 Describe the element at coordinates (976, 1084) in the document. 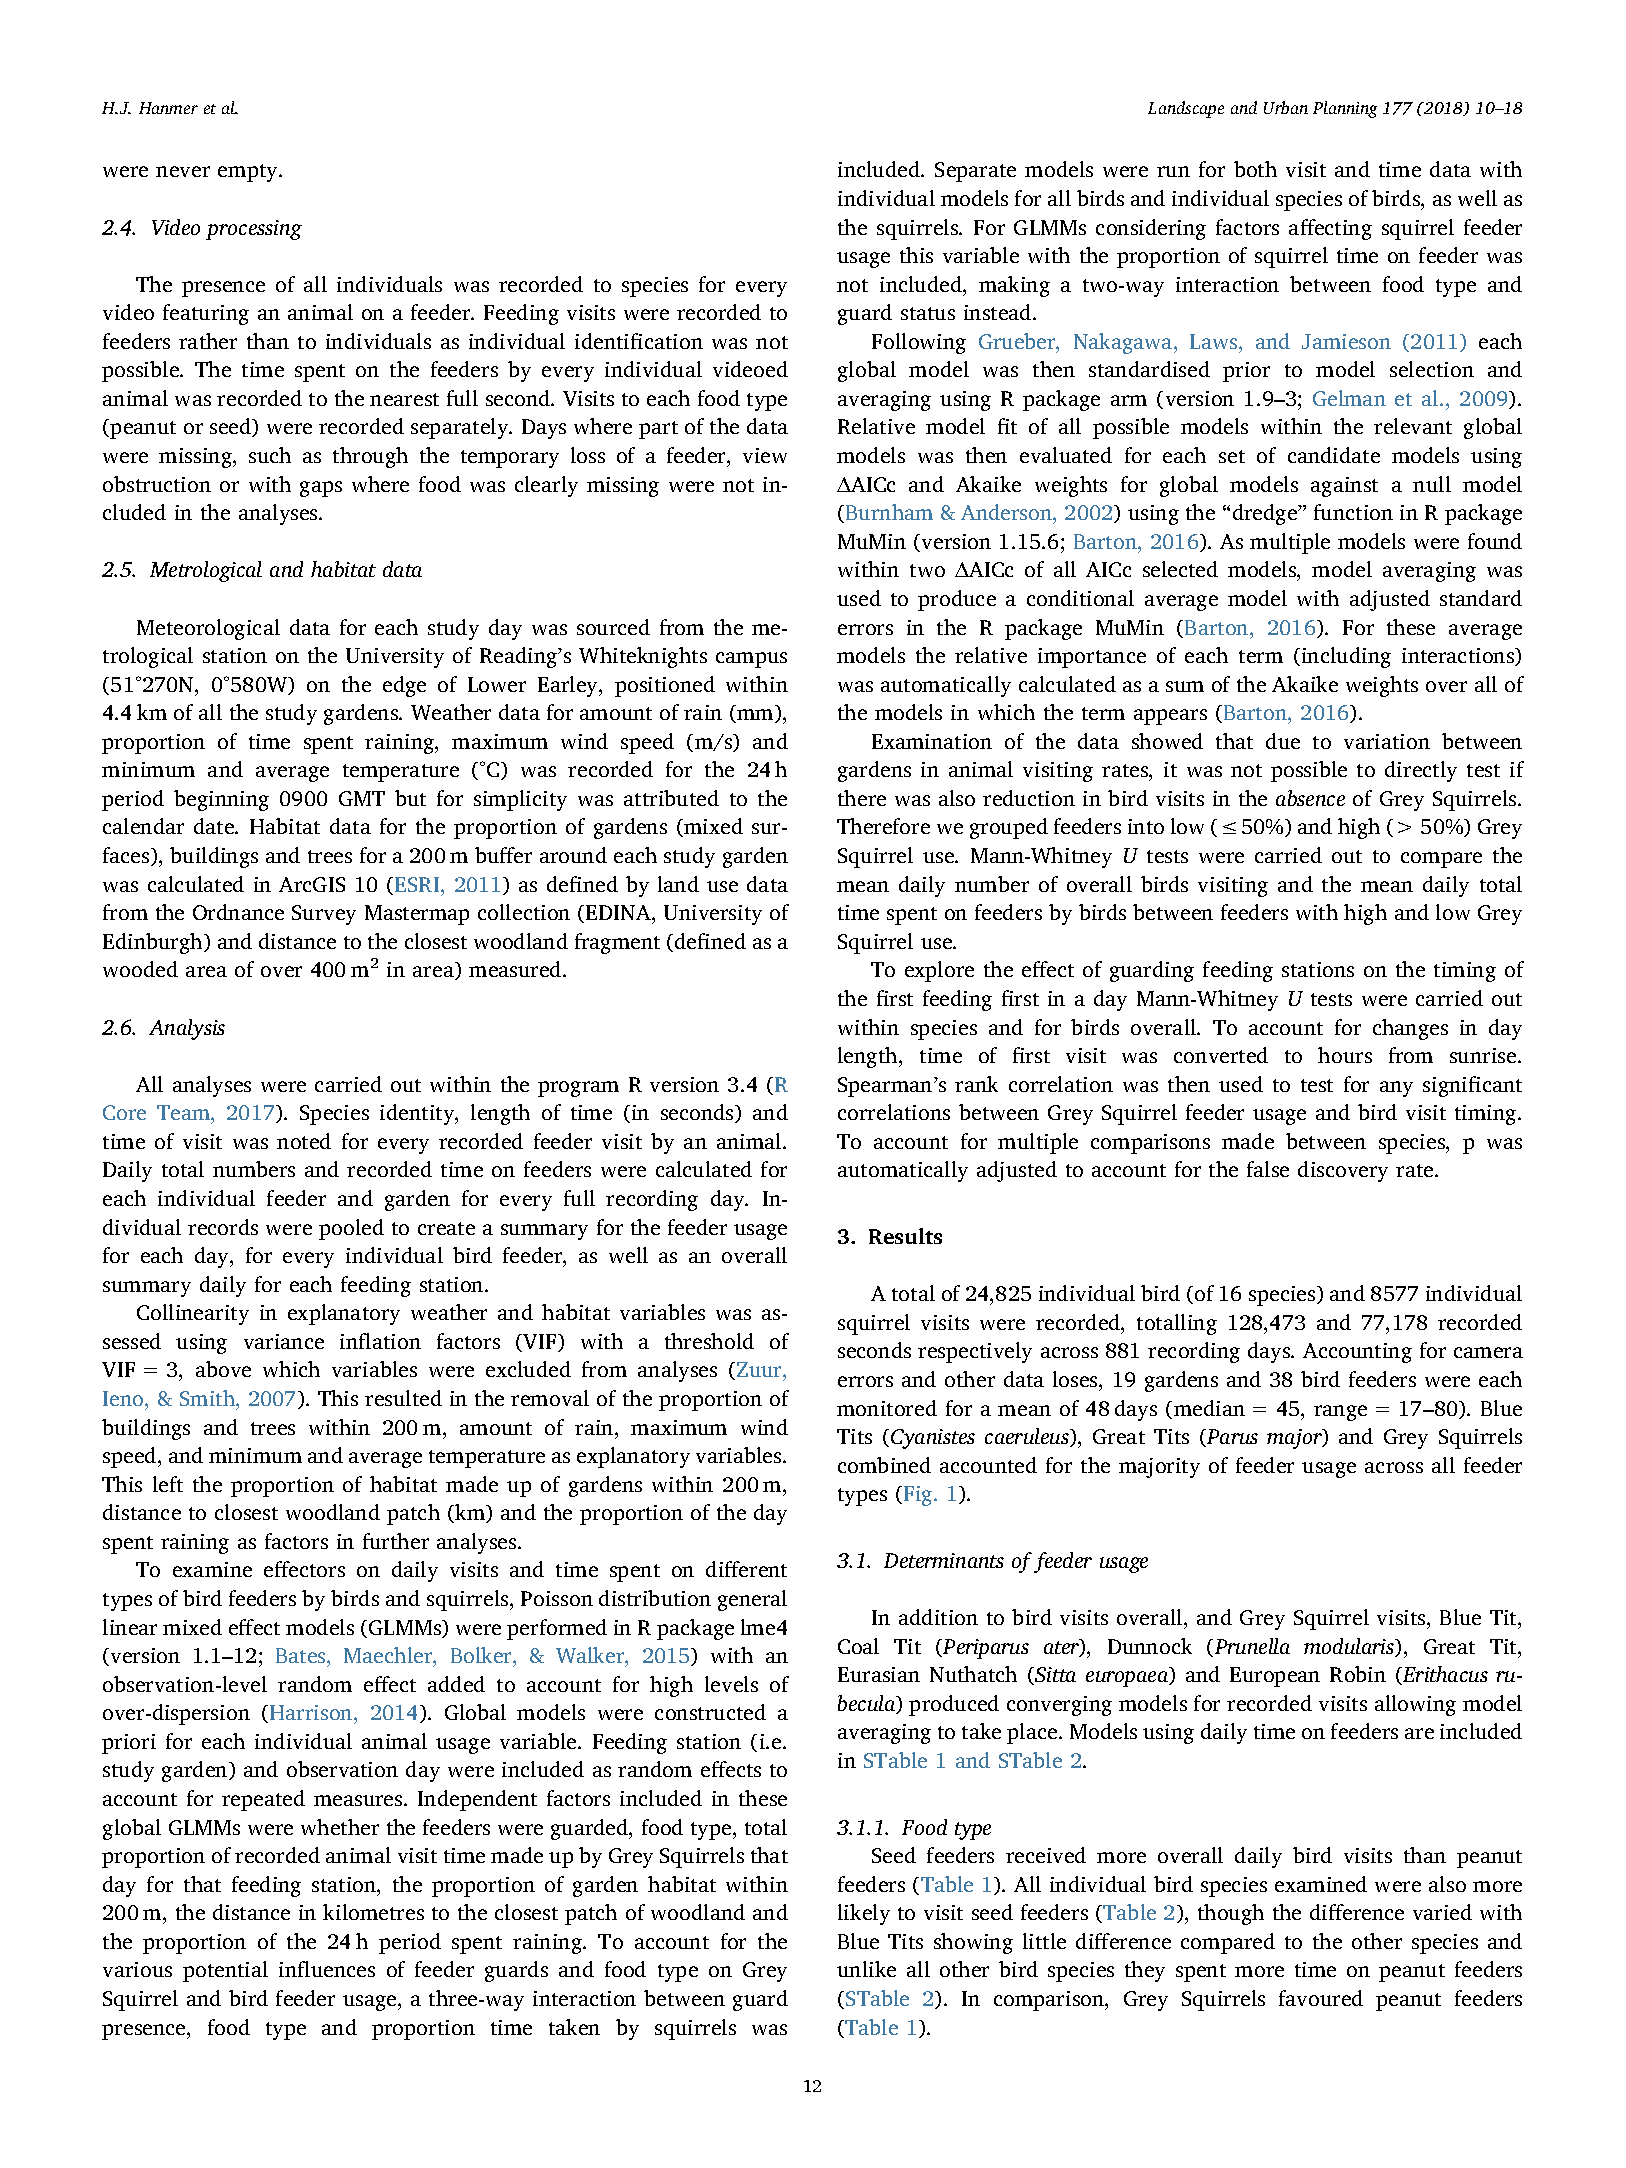

I see `rank` at that location.
